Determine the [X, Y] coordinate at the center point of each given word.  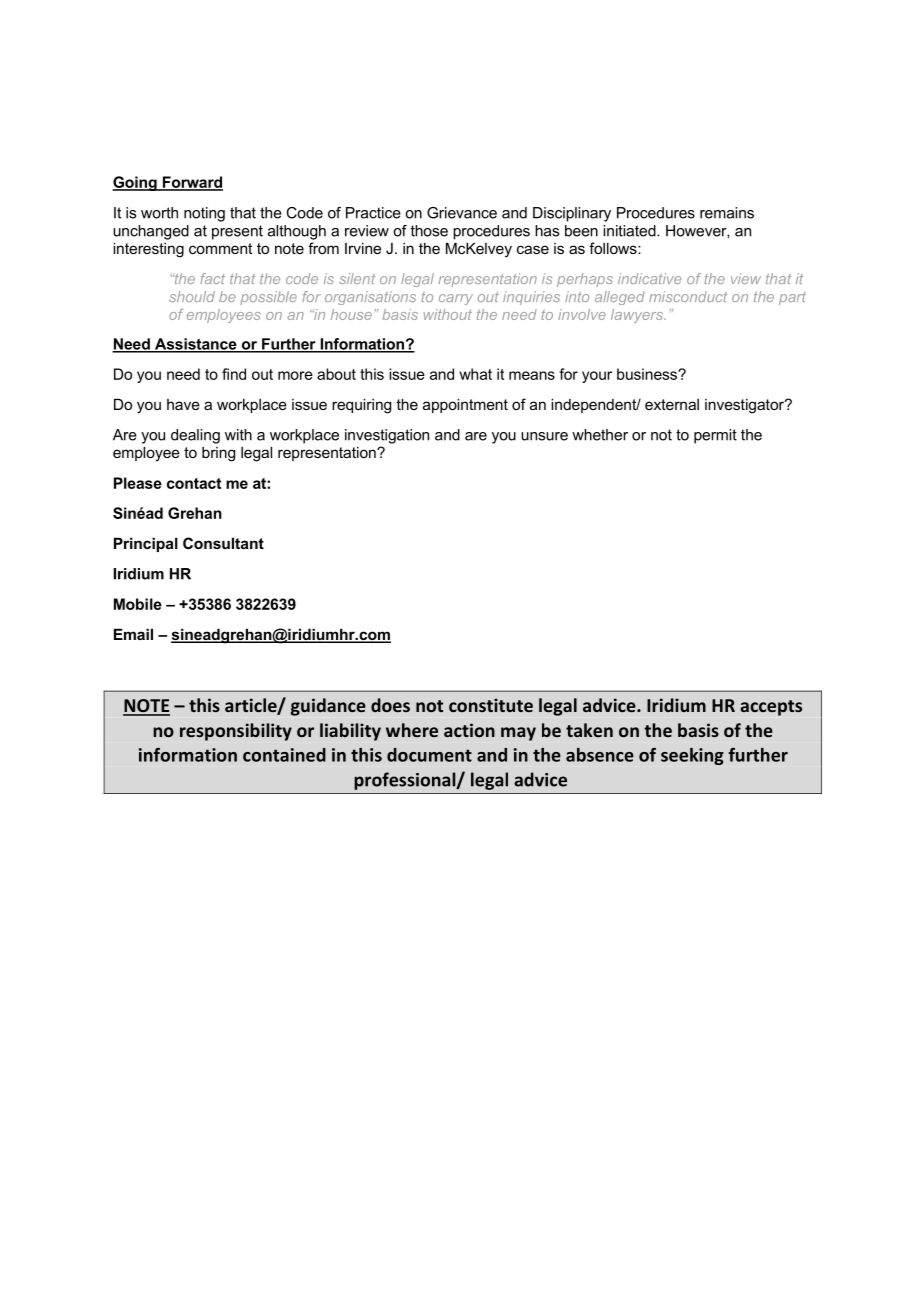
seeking [692, 756]
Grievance [462, 213]
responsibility [236, 732]
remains [727, 213]
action [469, 730]
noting [204, 214]
